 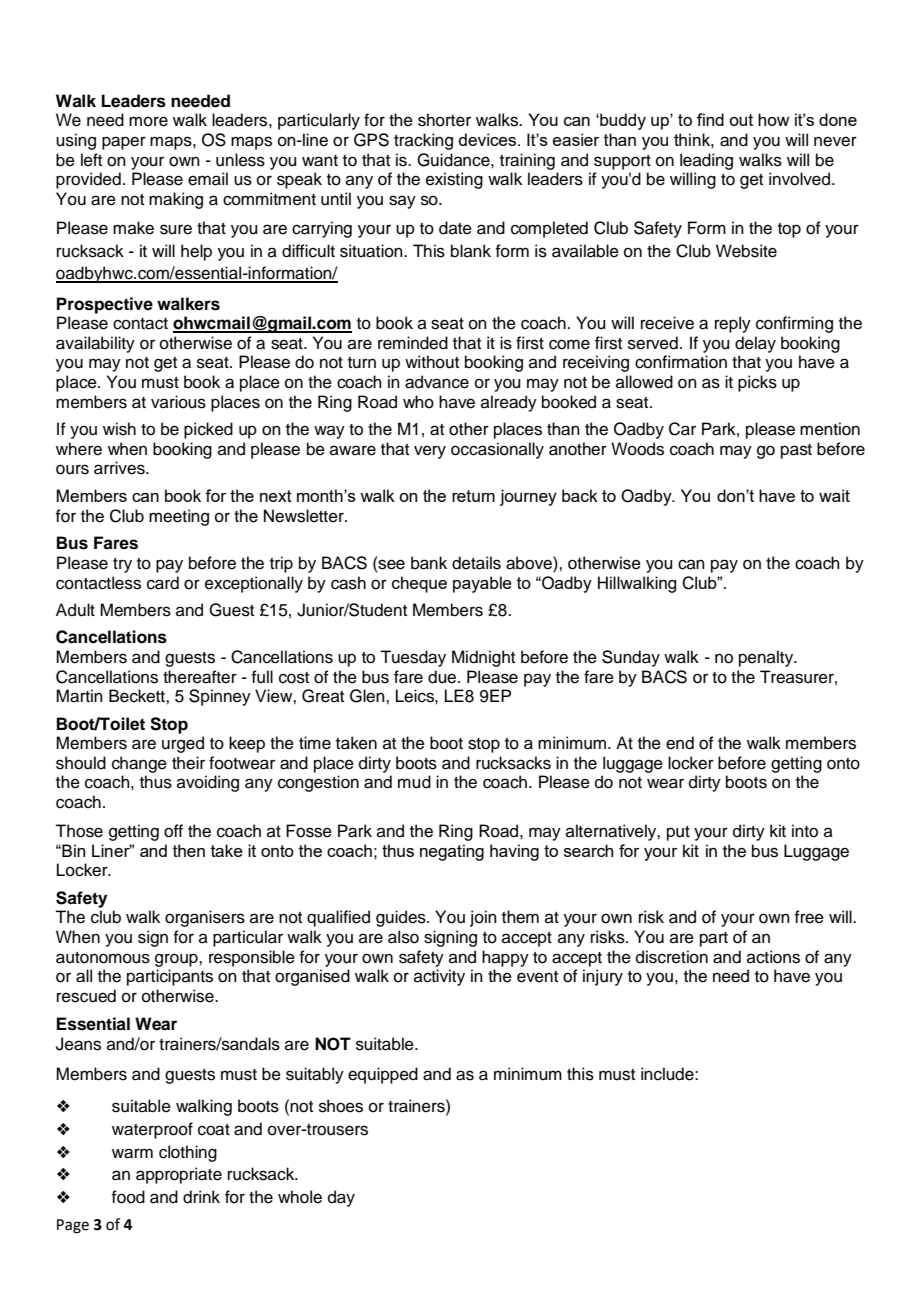 I want to click on thereafter, so click(x=200, y=677).
